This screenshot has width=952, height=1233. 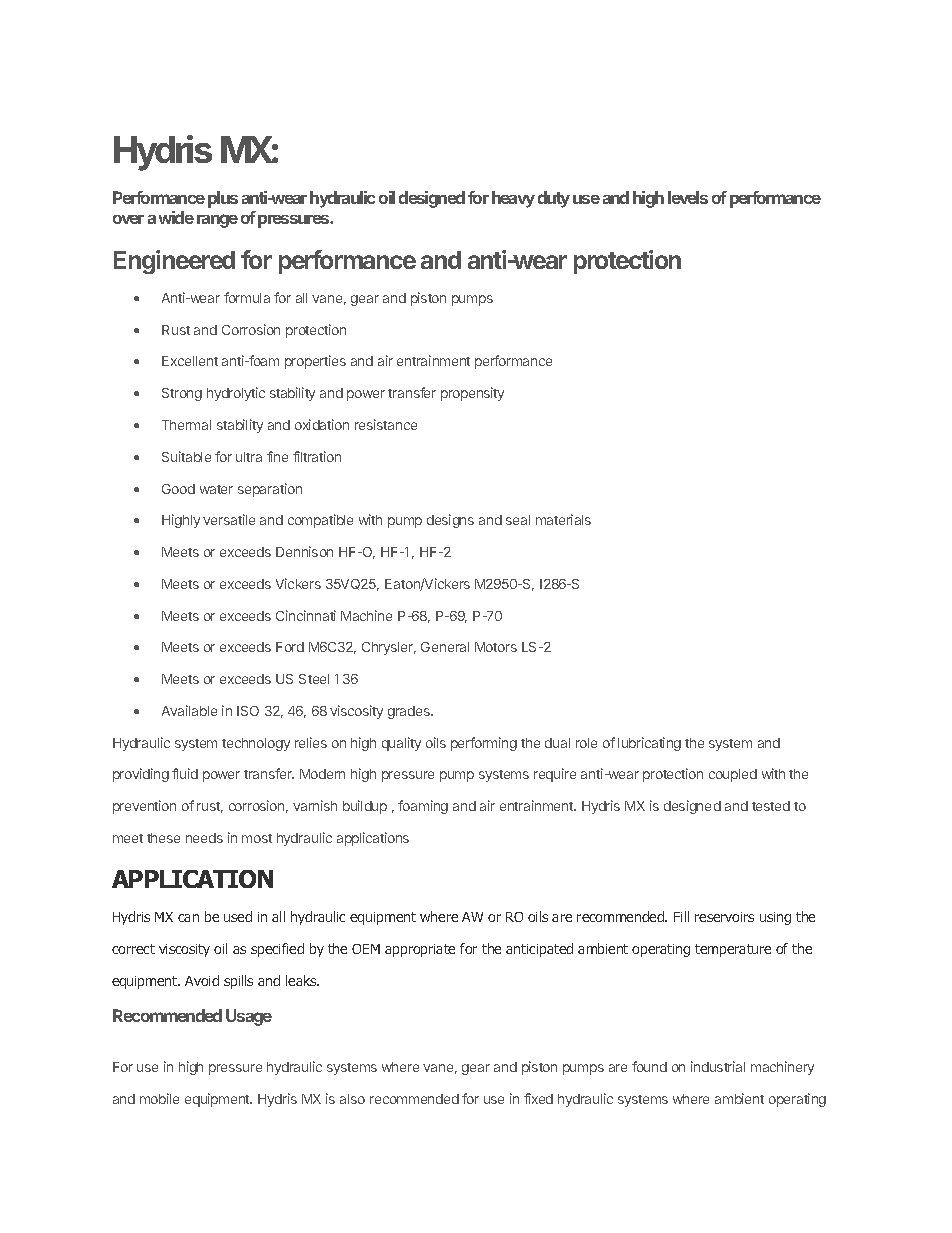 What do you see at coordinates (159, 1098) in the screenshot?
I see `mobile` at bounding box center [159, 1098].
